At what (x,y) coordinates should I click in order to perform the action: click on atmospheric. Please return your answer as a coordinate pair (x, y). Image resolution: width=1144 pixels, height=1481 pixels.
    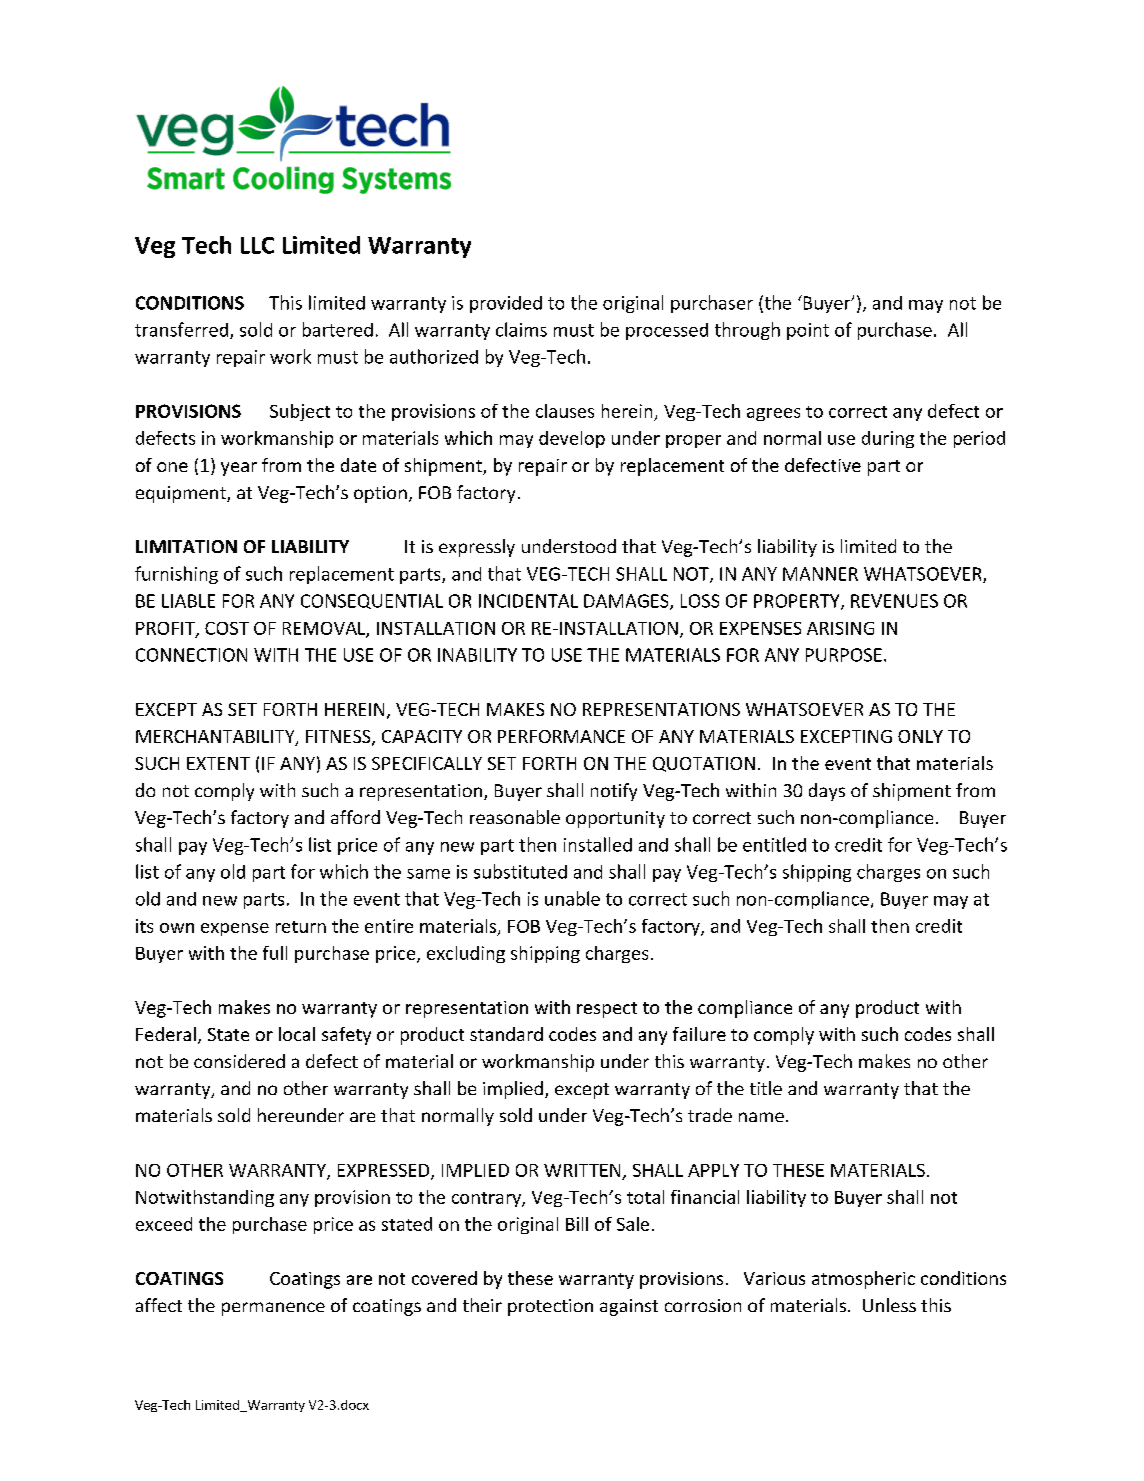
    Looking at the image, I should click on (863, 1280).
